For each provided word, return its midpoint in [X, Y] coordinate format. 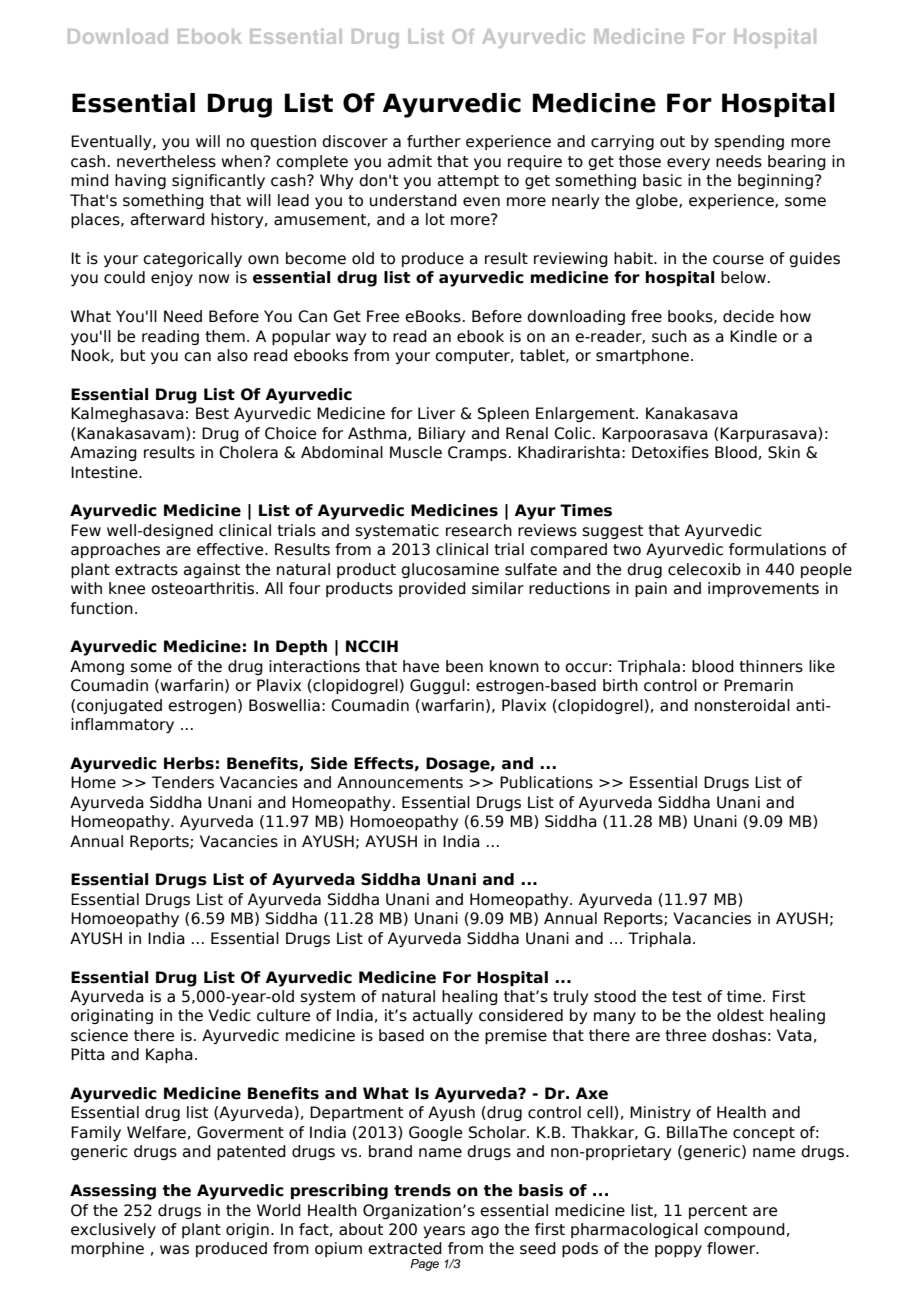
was [174, 1250]
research [479, 530]
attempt [468, 182]
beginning [775, 181]
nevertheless [166, 161]
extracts [146, 570]
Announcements [400, 782]
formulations [777, 549]
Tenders [183, 782]
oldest [740, 1015]
